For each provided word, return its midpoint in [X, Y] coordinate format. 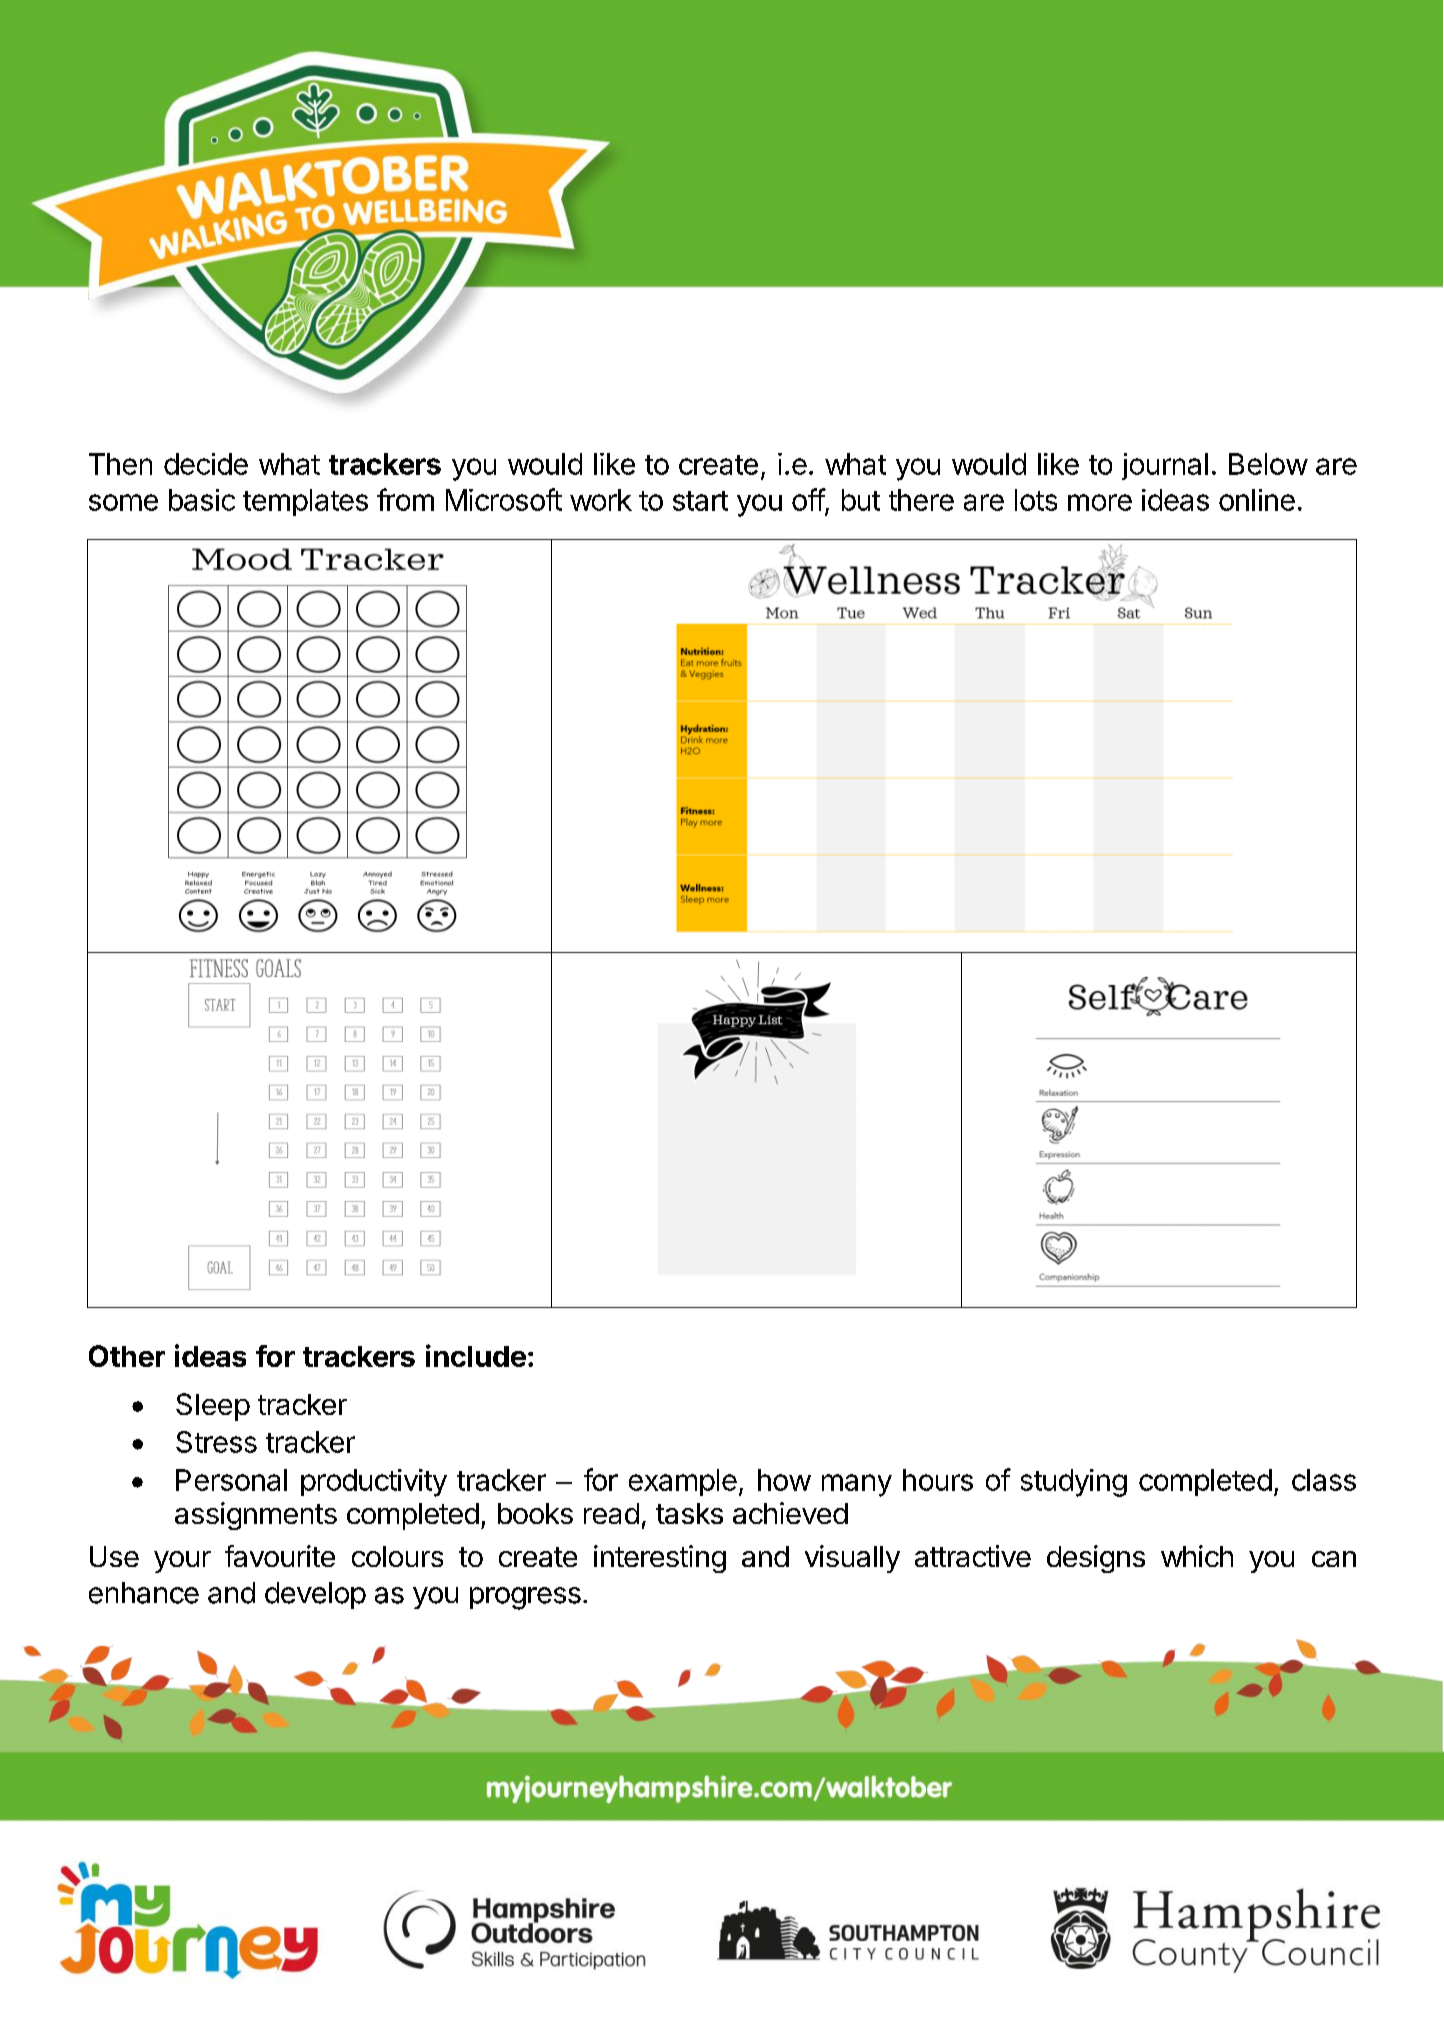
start [700, 501]
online [1257, 500]
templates [305, 502]
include [476, 1355]
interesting [660, 1559]
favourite [280, 1556]
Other [127, 1356]
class [1324, 1480]
